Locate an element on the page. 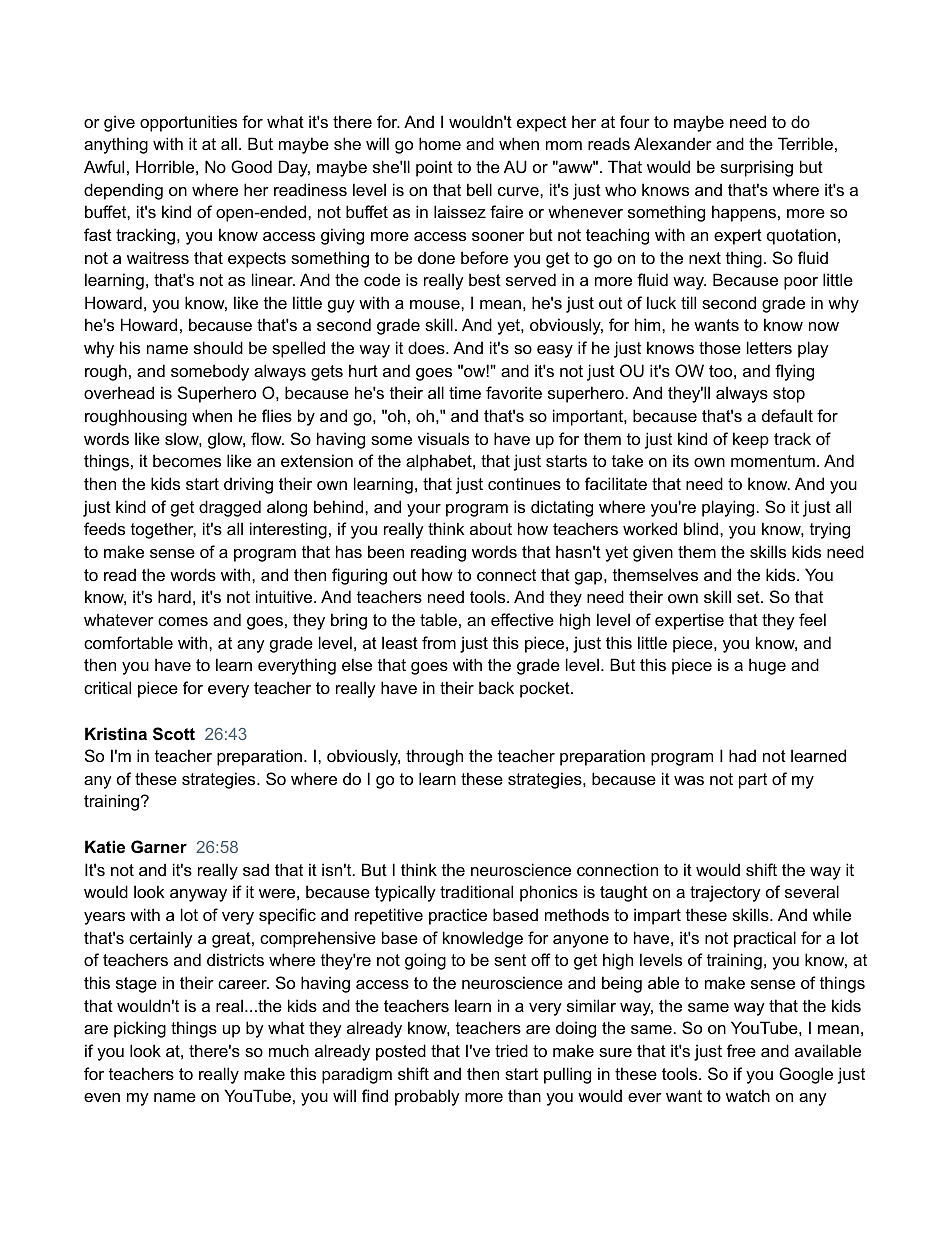  hard is located at coordinates (174, 596).
